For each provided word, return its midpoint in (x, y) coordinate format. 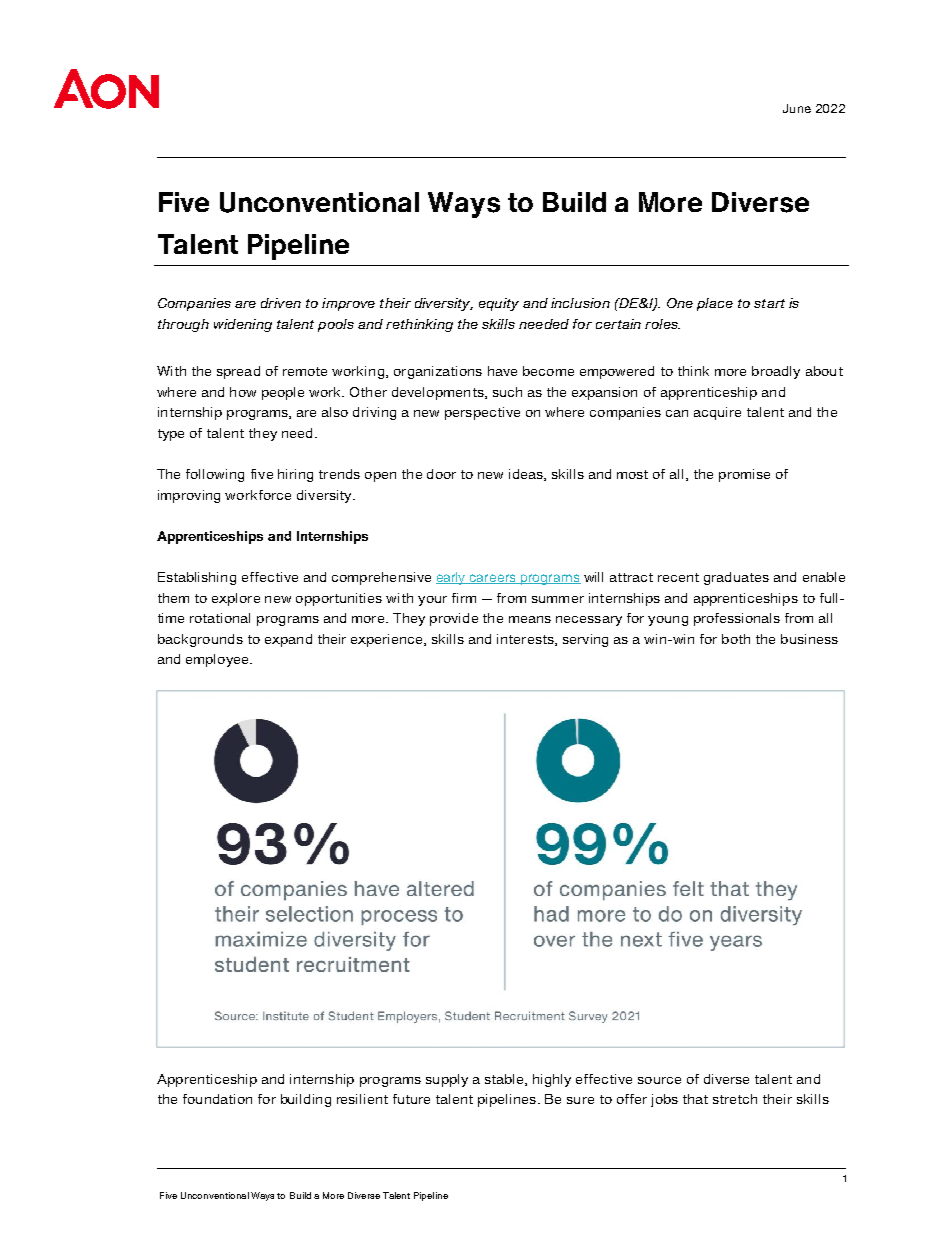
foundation (217, 1099)
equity (499, 304)
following (215, 475)
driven (281, 303)
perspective (482, 413)
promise (744, 475)
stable (505, 1080)
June (797, 108)
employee (218, 660)
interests (526, 640)
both (736, 639)
